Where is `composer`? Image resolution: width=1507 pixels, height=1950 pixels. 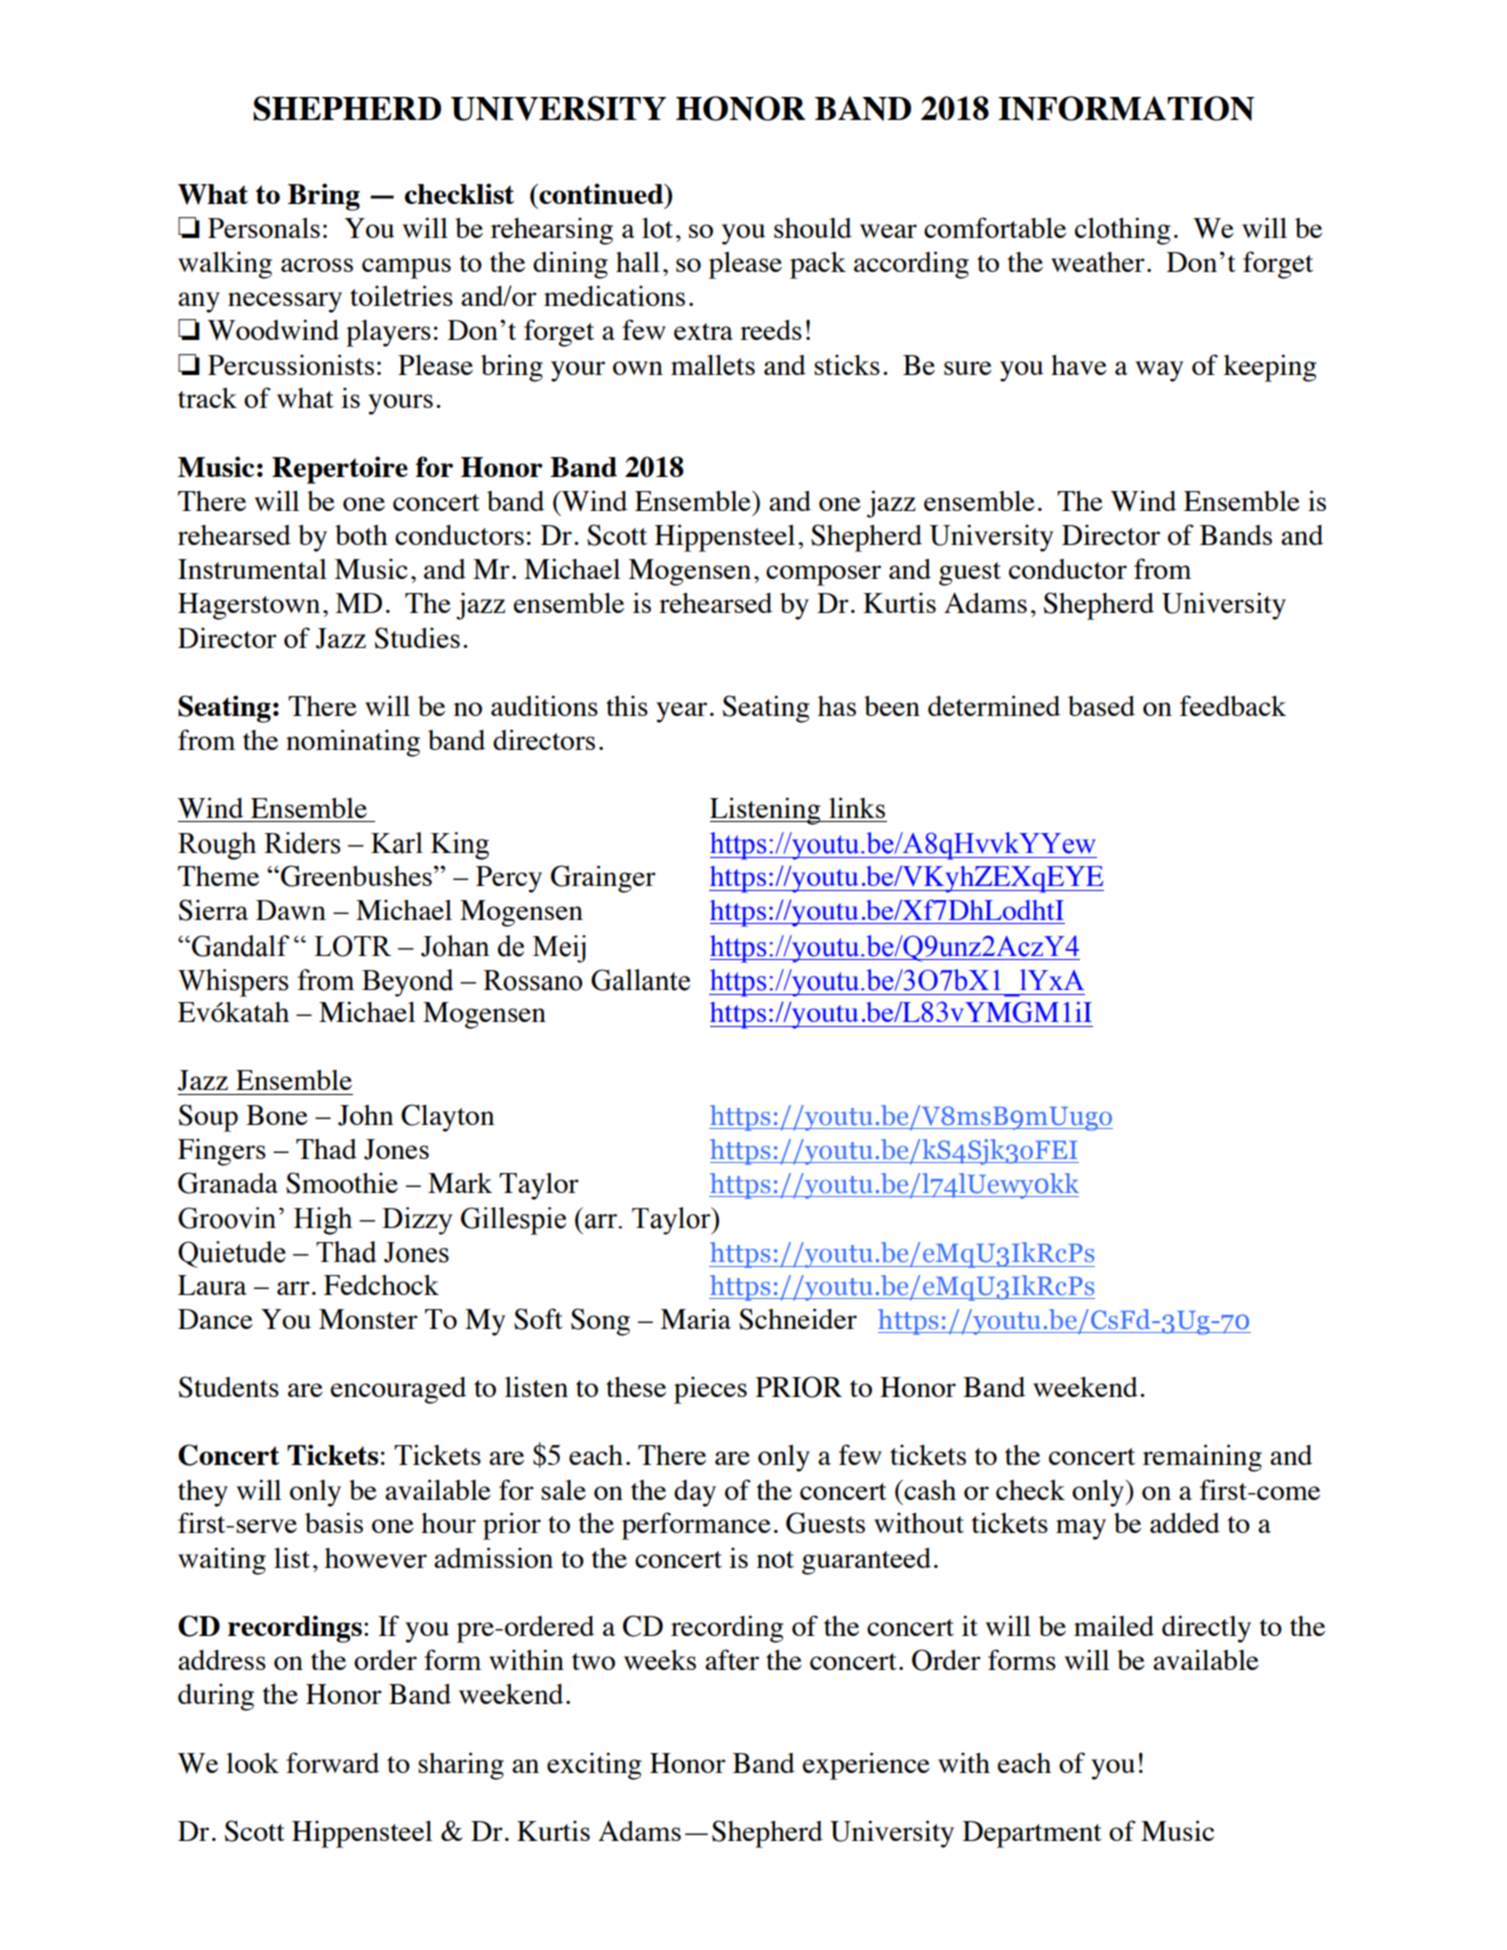 composer is located at coordinates (823, 575).
